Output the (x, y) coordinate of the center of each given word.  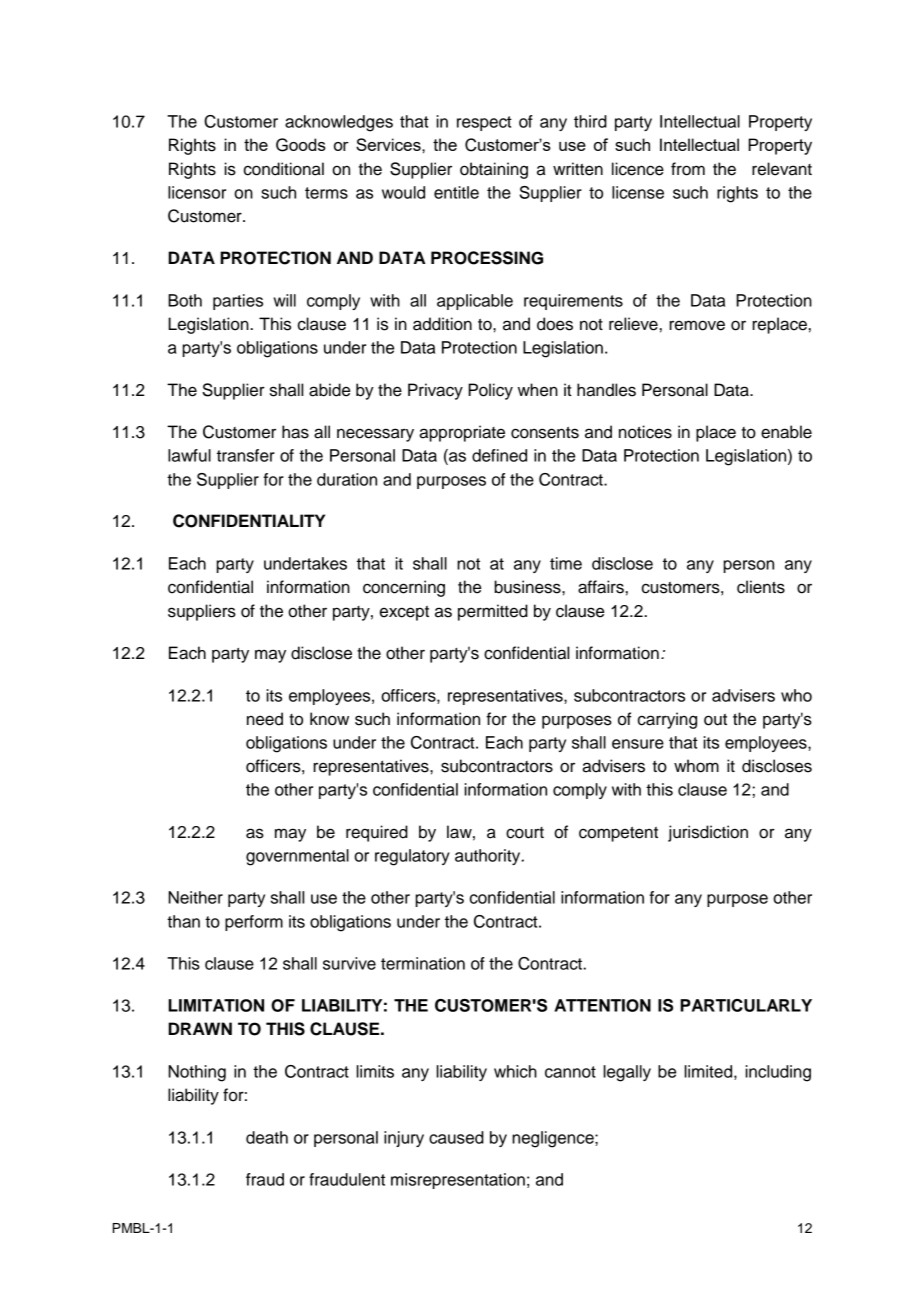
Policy (490, 391)
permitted (493, 612)
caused (456, 1137)
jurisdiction (708, 833)
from (688, 169)
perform (254, 923)
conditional (284, 169)
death (267, 1137)
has (295, 432)
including (778, 1073)
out (715, 720)
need (265, 719)
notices (645, 432)
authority (489, 857)
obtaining (494, 170)
